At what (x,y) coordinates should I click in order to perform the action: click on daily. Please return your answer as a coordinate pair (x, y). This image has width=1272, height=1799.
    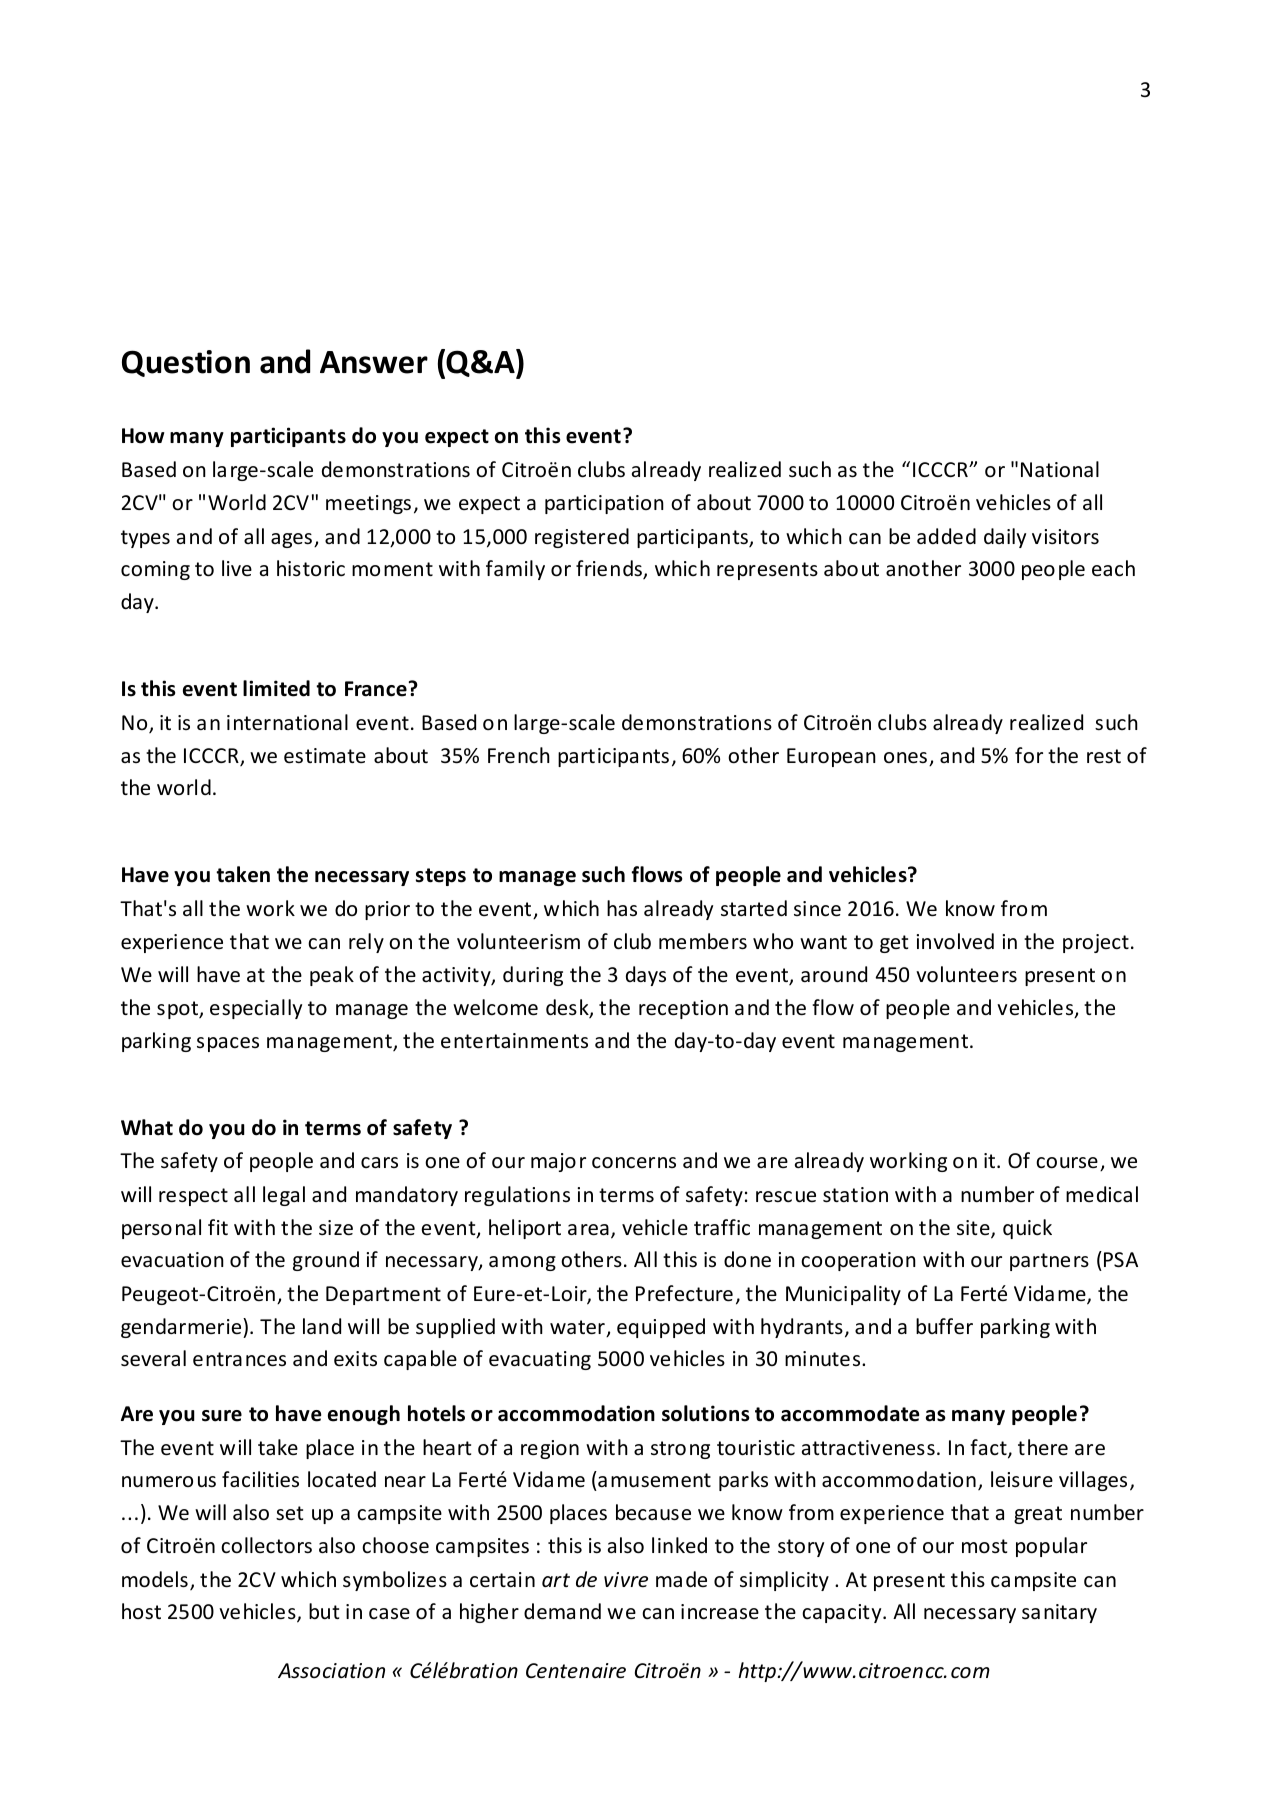
    Looking at the image, I should click on (1005, 538).
